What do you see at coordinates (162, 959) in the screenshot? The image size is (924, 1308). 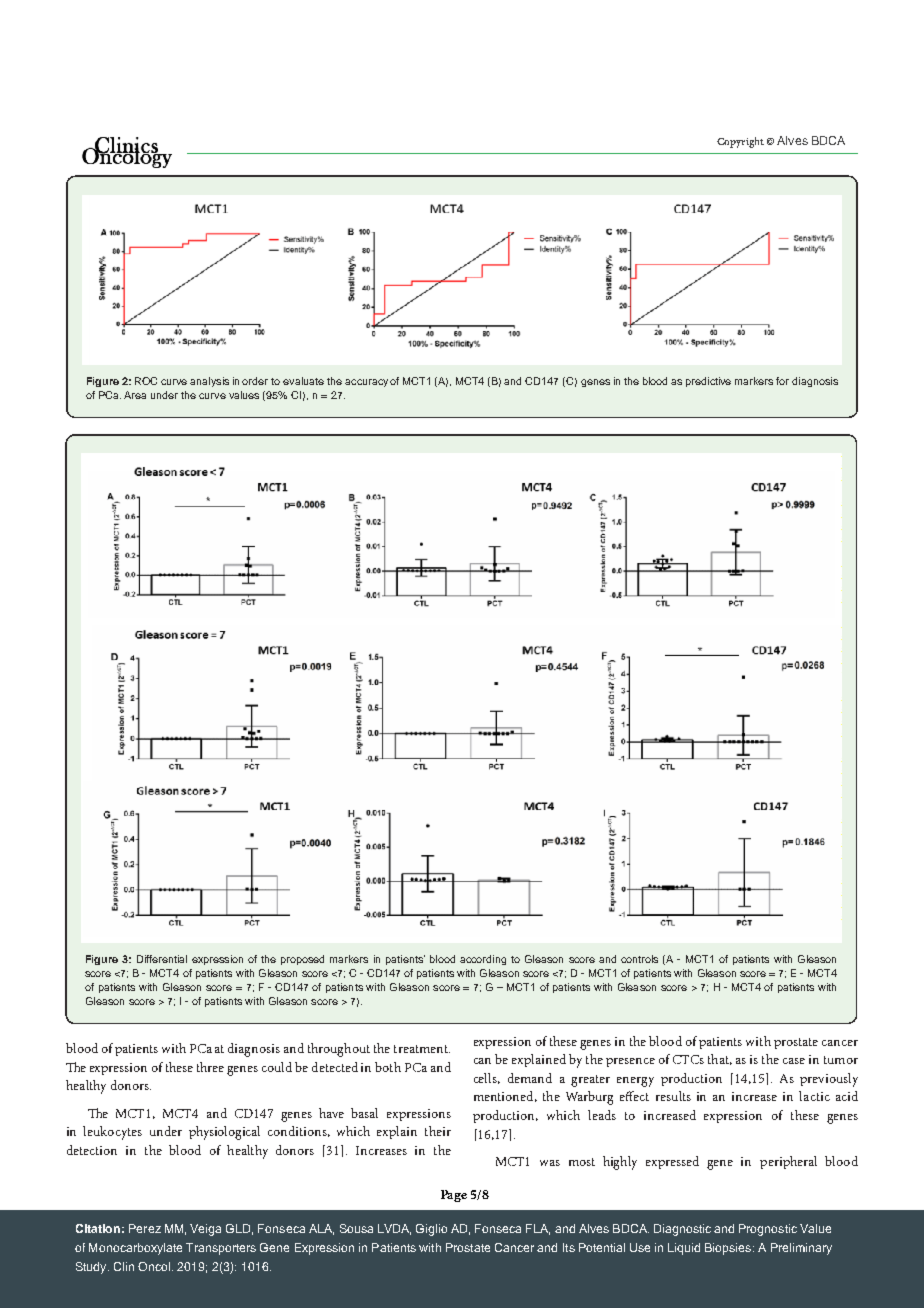 I see `Differential` at bounding box center [162, 959].
